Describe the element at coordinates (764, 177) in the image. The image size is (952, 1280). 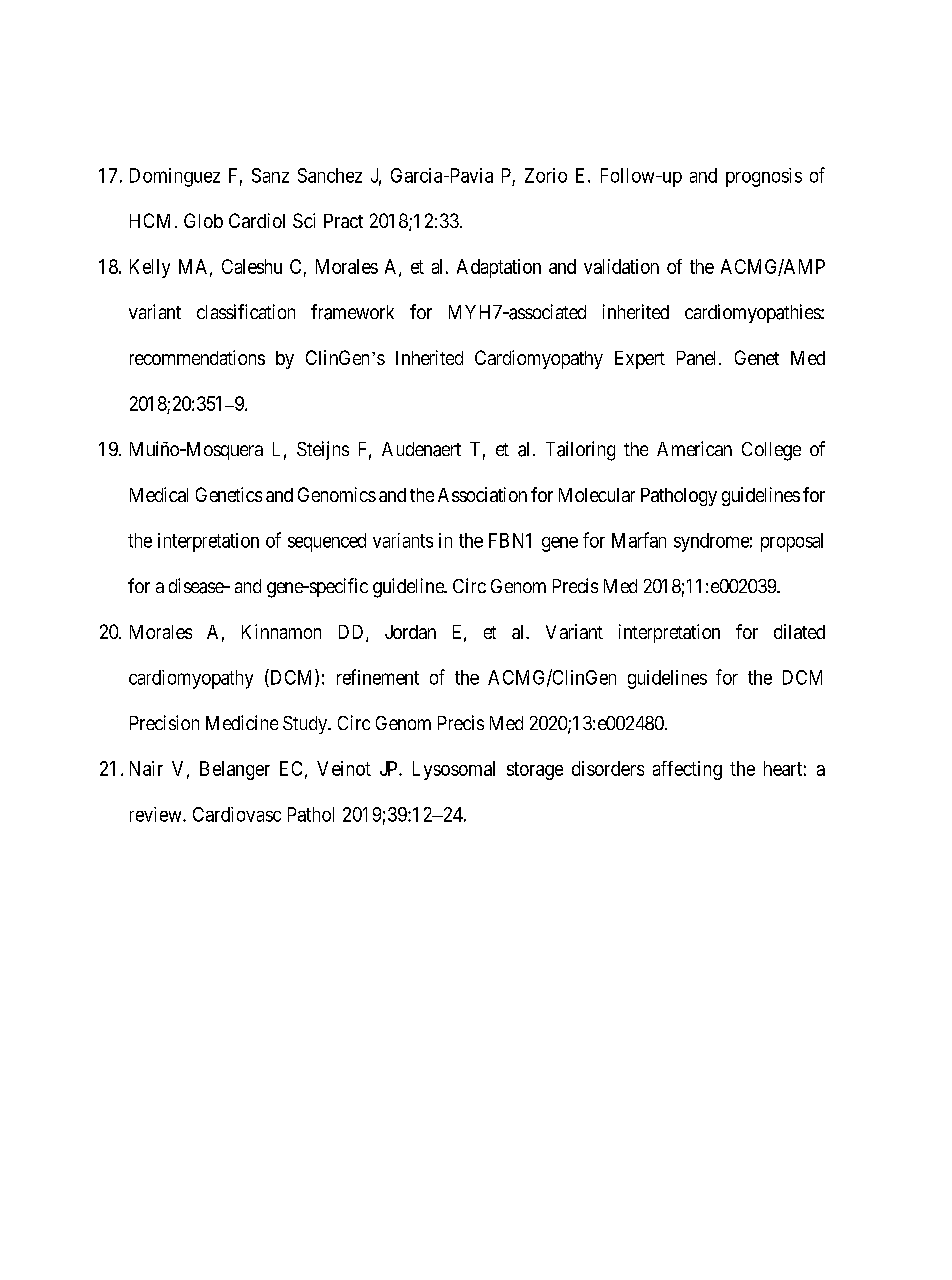
I see `prognosis` at that location.
